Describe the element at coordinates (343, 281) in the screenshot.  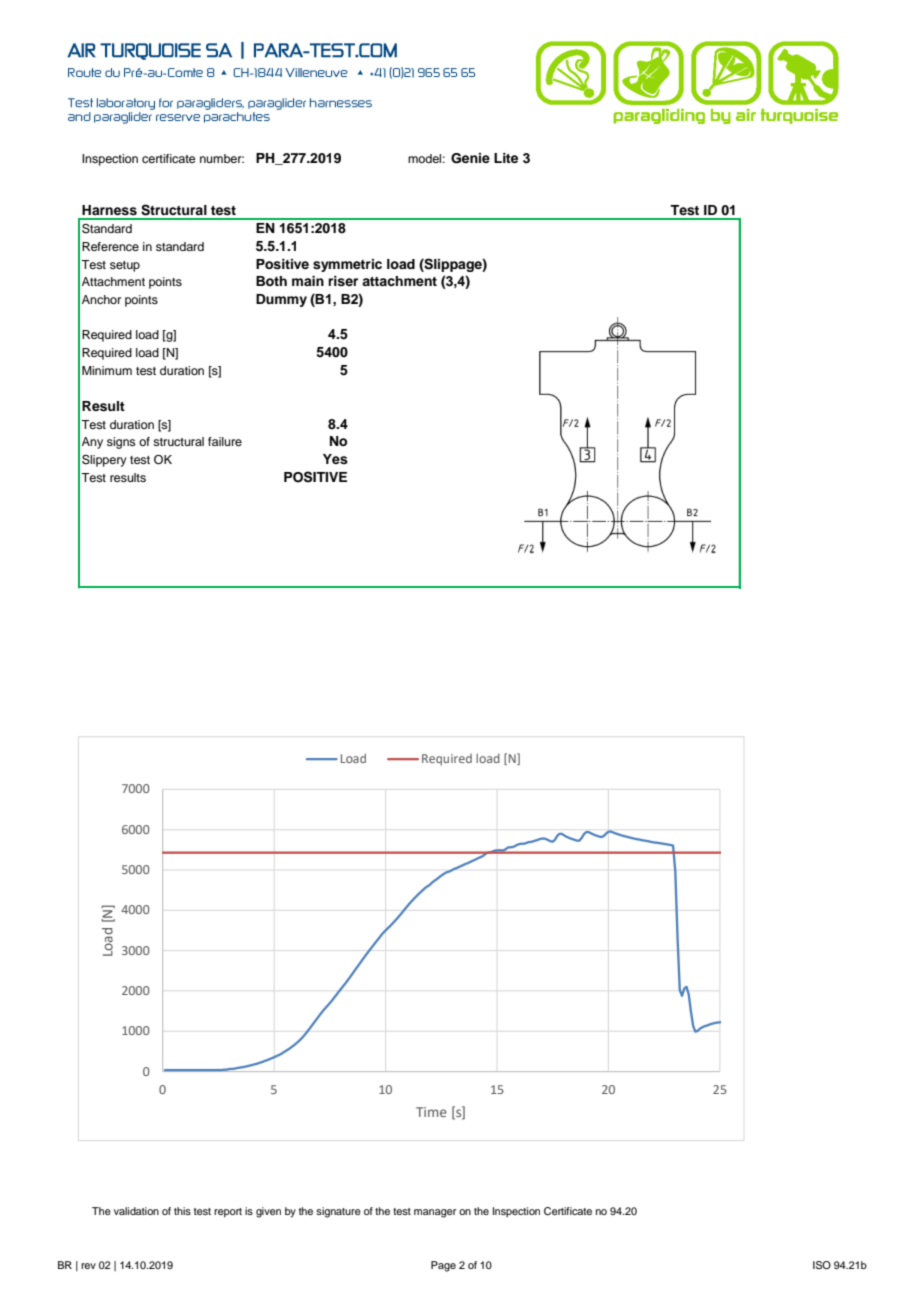
I see `riser` at that location.
